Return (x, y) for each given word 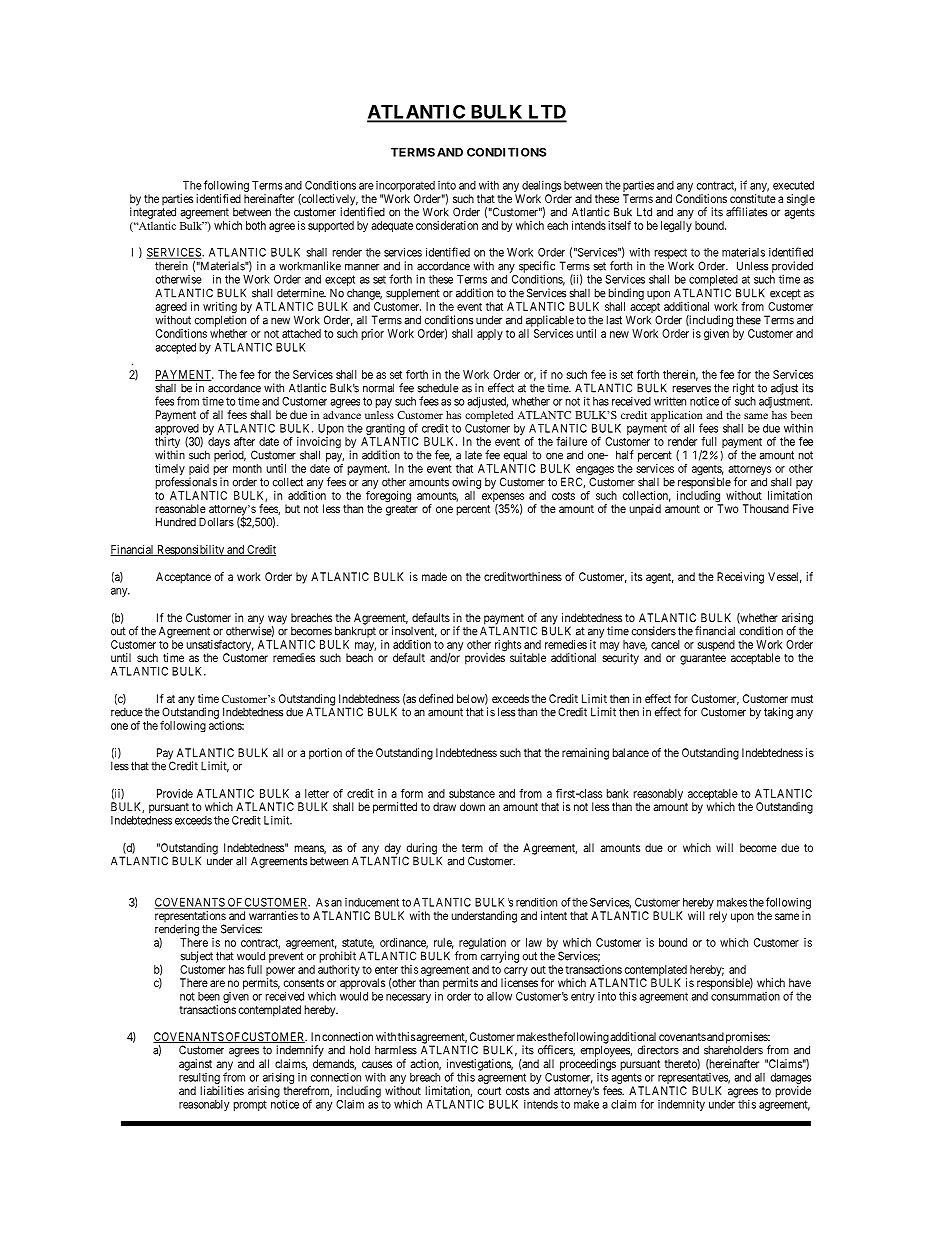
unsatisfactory (220, 647)
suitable (528, 657)
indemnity (681, 1105)
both (256, 225)
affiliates (746, 212)
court (489, 1091)
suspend (716, 645)
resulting (199, 1078)
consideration (447, 225)
